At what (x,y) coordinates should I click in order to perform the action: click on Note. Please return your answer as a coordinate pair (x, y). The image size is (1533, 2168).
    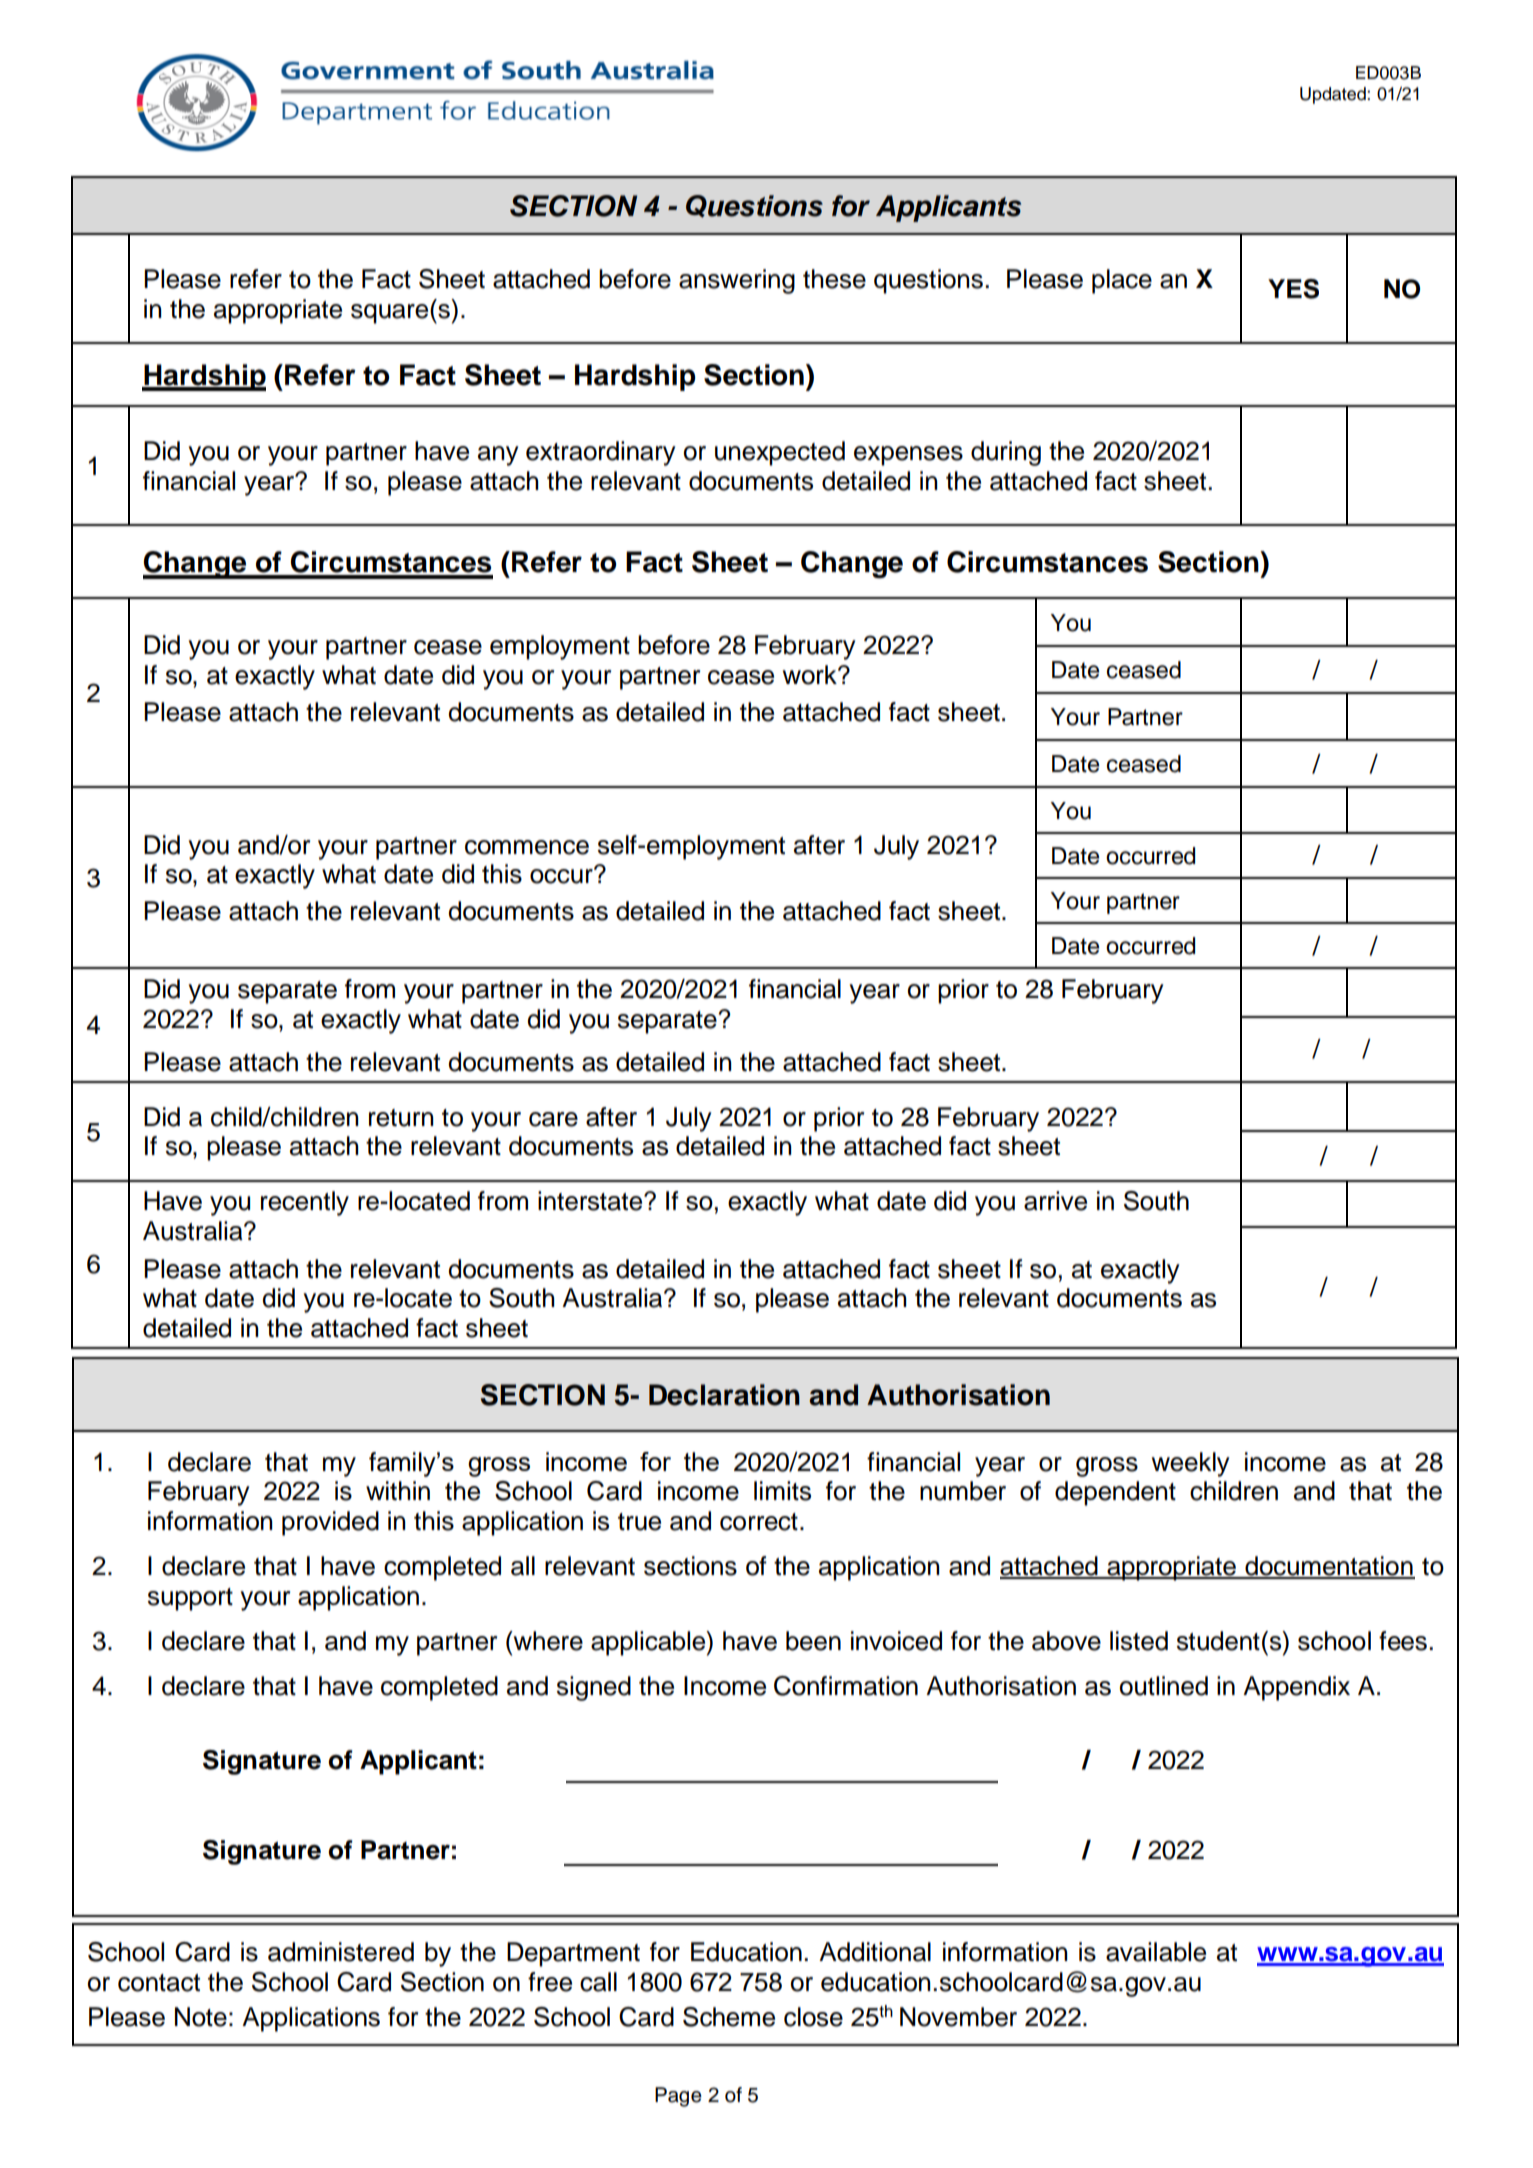
    Looking at the image, I should click on (201, 2017).
